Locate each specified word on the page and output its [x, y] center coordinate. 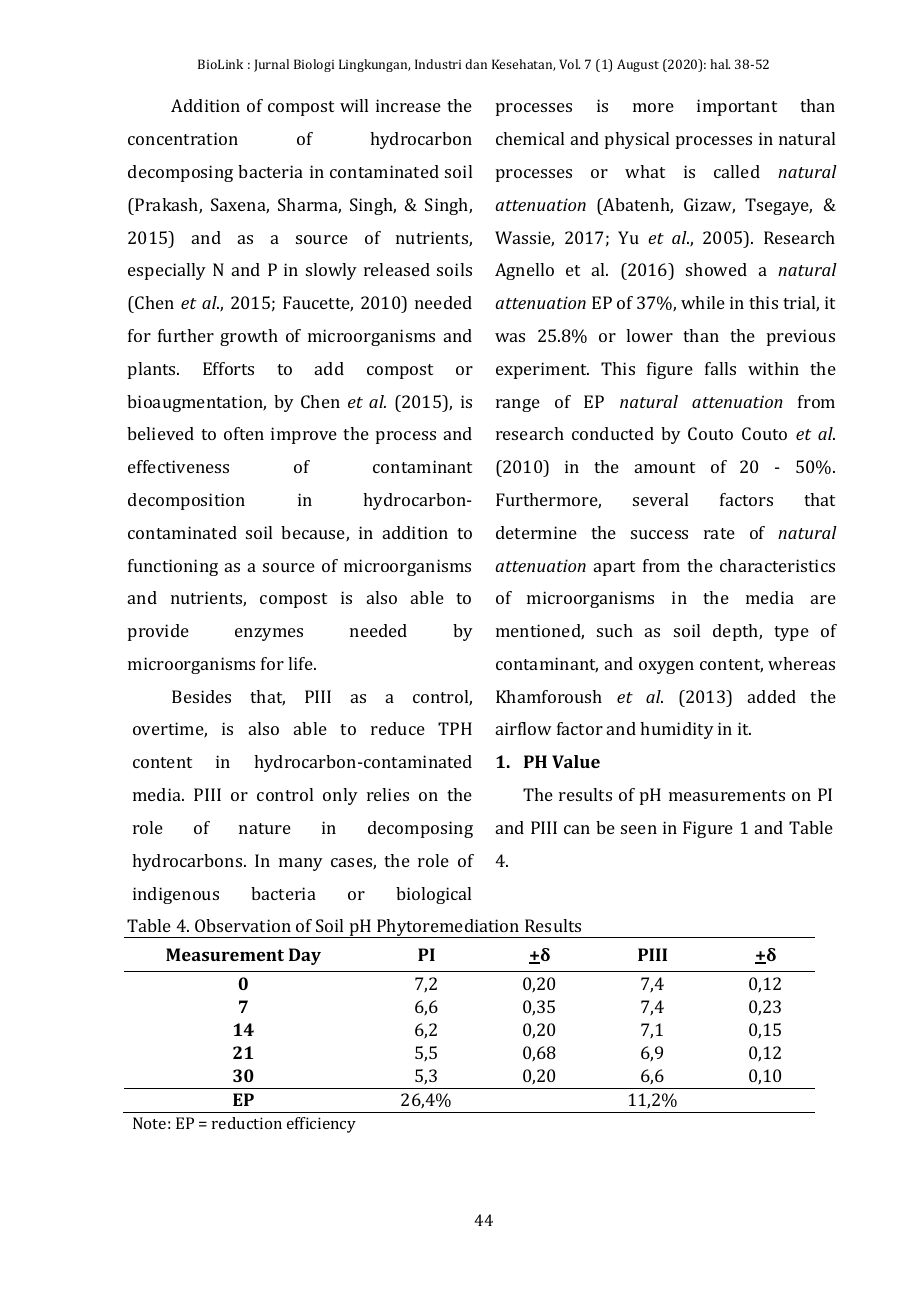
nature [265, 828]
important [737, 107]
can [577, 829]
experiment [542, 370]
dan [476, 64]
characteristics [777, 565]
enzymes [269, 634]
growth [249, 337]
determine [536, 532]
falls [720, 368]
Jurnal [271, 65]
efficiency [321, 1125]
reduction [247, 1123]
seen [639, 829]
